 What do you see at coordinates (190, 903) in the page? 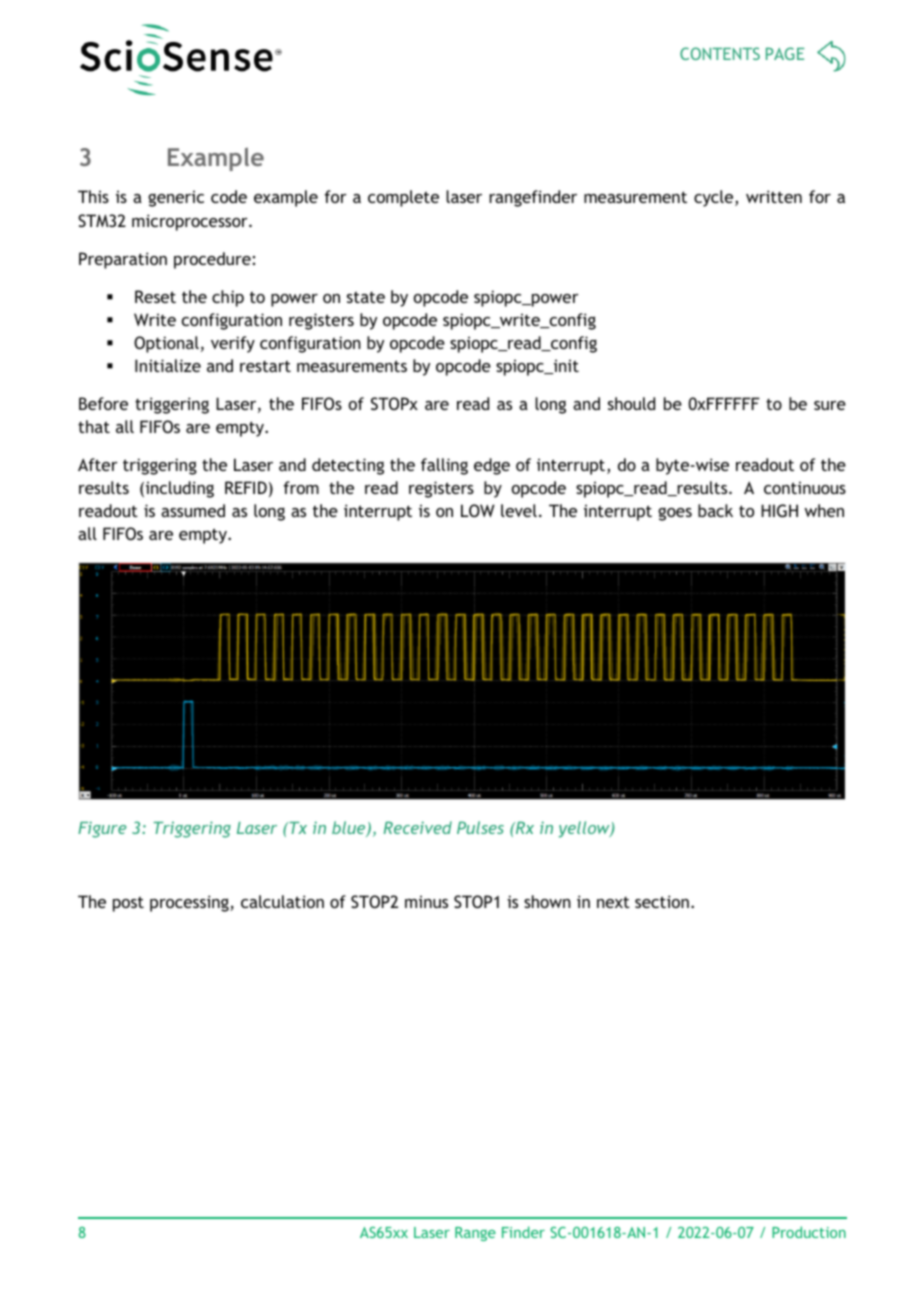
I see `processing` at bounding box center [190, 903].
